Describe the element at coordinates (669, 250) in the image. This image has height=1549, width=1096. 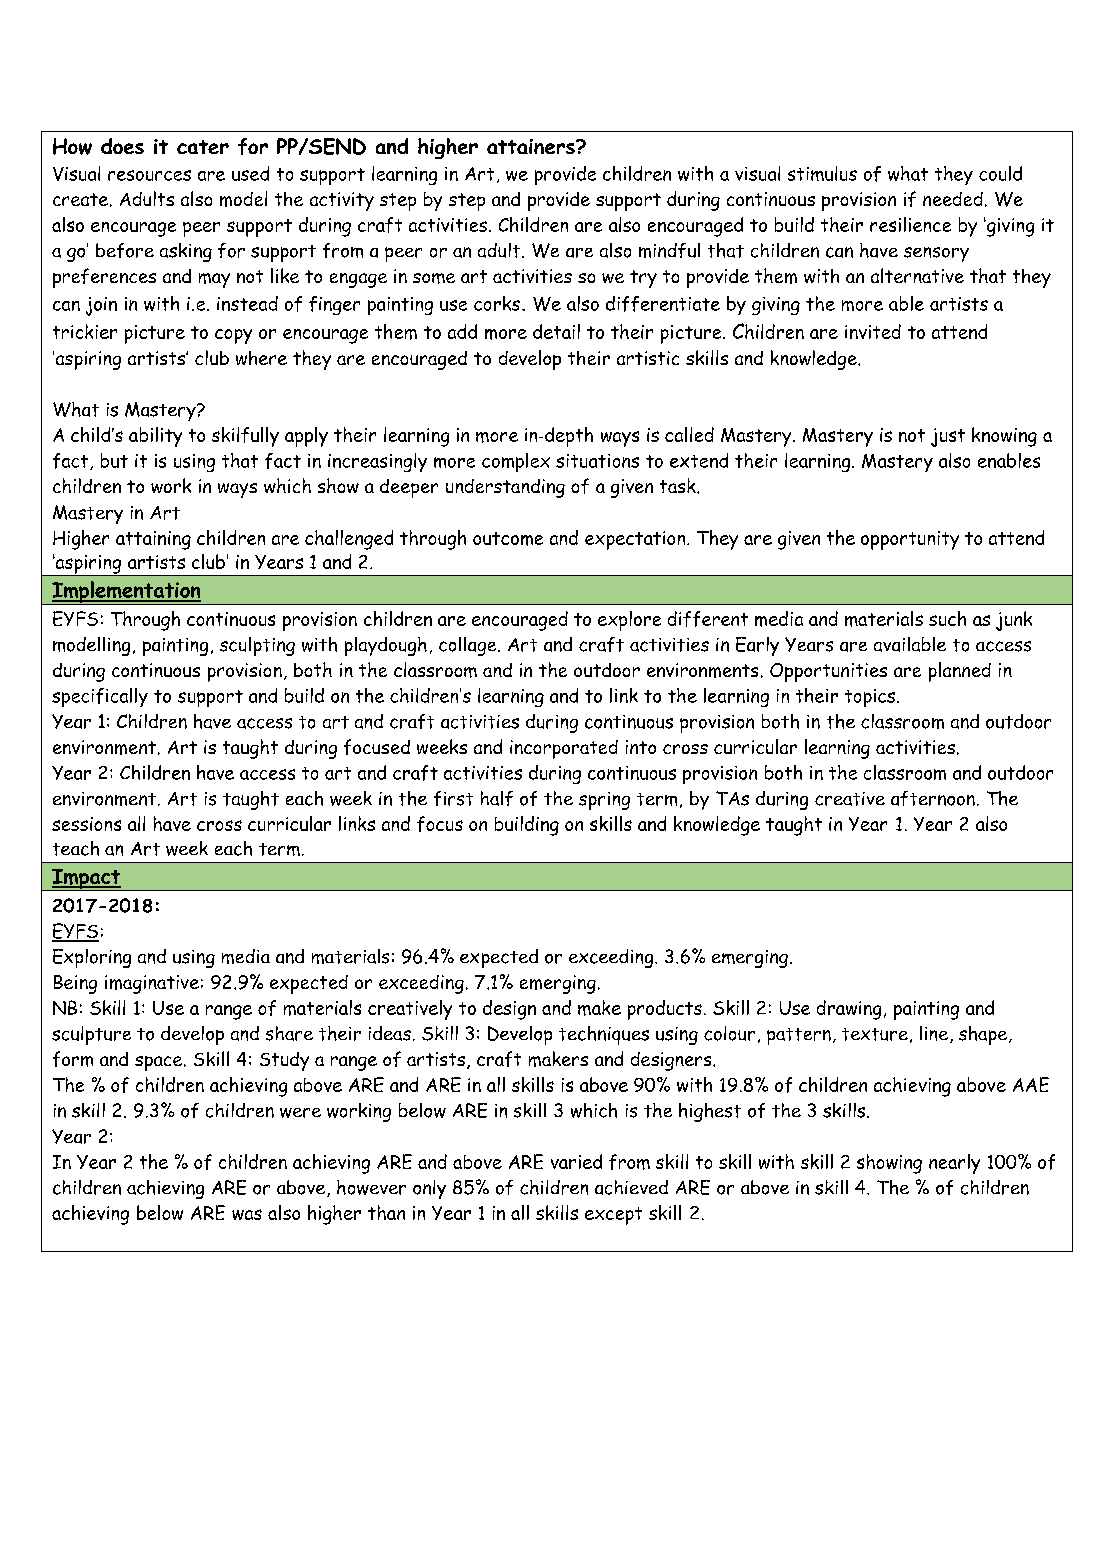
I see `mindful` at that location.
